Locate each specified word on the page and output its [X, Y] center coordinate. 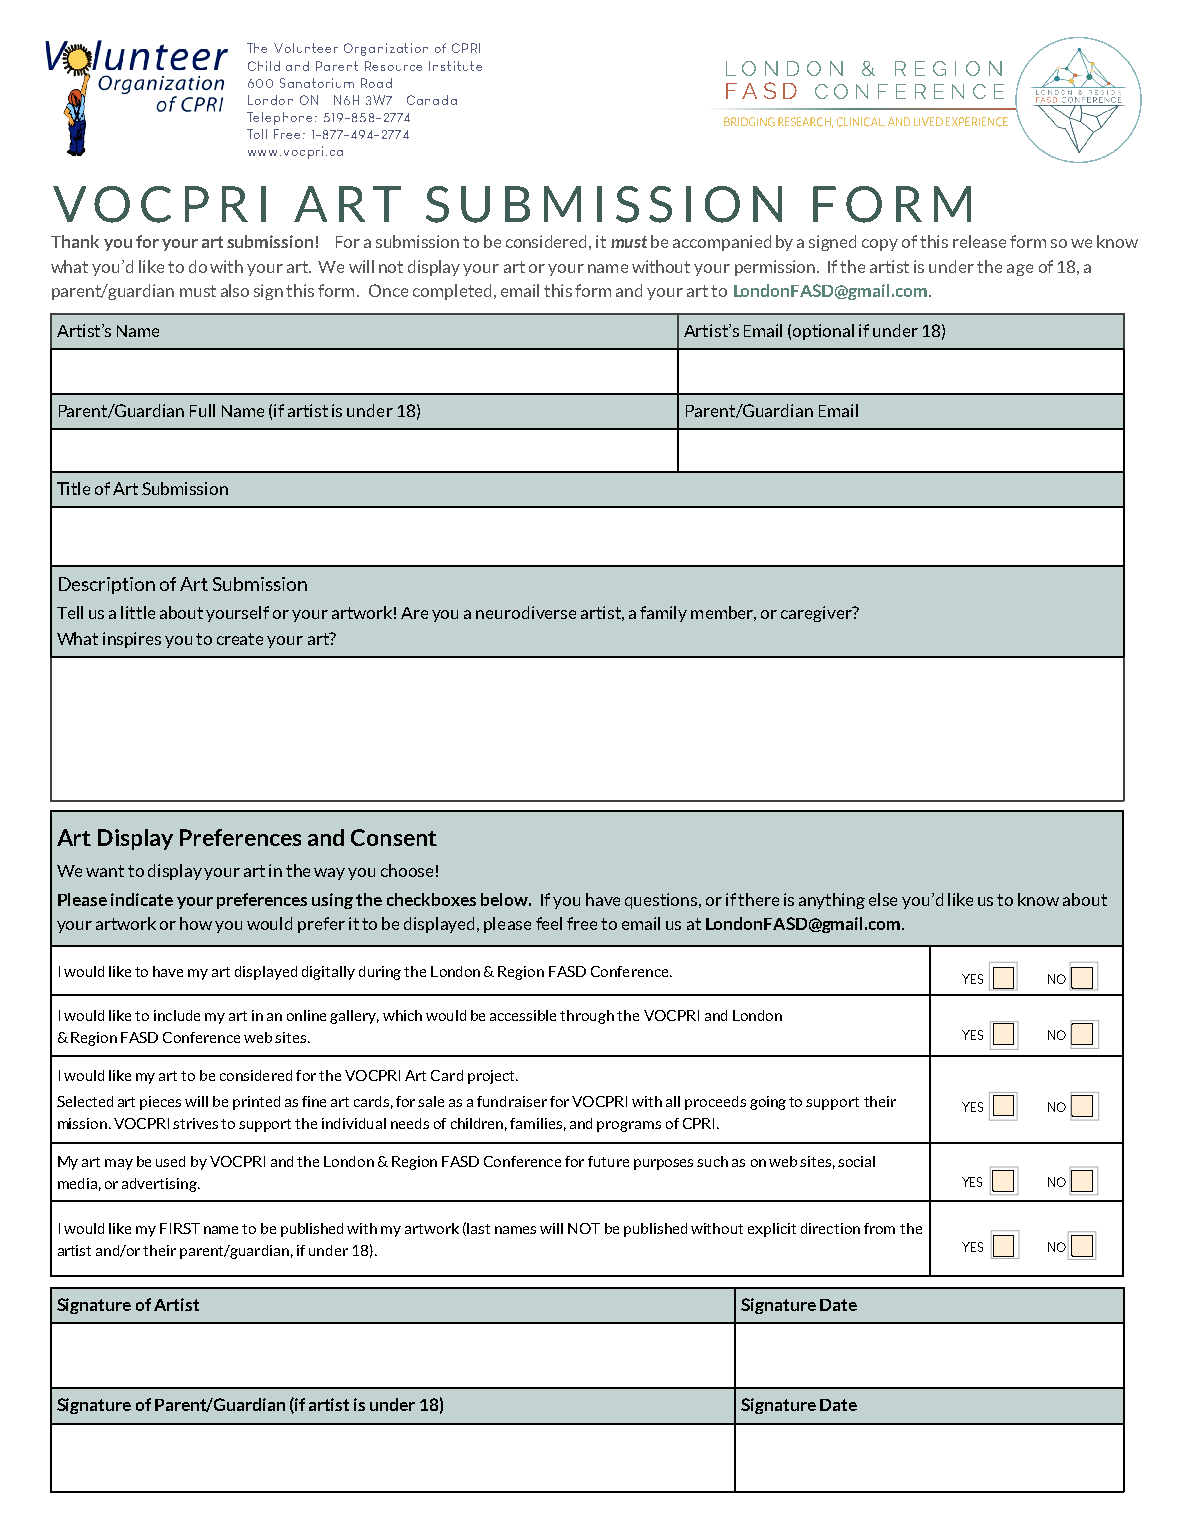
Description [107, 585]
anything [832, 901]
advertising [160, 1185]
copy [880, 245]
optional [823, 332]
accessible [523, 1015]
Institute [455, 66]
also [235, 290]
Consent [394, 837]
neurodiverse [526, 612]
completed [454, 292]
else [883, 899]
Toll [257, 134]
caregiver [817, 614]
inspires [132, 640]
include [177, 1015]
